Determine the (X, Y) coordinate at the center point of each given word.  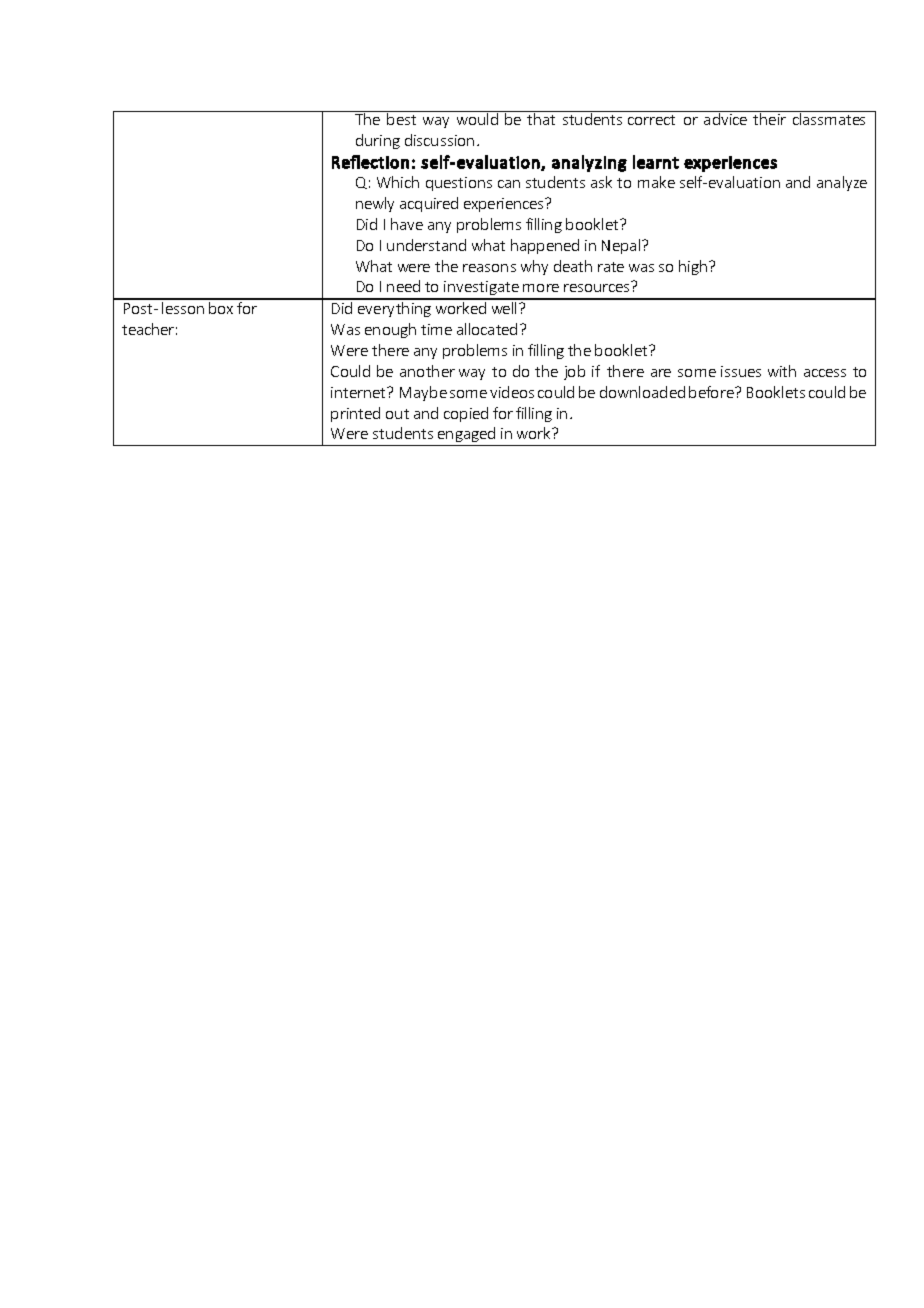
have (407, 224)
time (436, 329)
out (397, 414)
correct (651, 120)
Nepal (622, 246)
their (769, 119)
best (401, 119)
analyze (842, 183)
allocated (487, 329)
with (782, 371)
